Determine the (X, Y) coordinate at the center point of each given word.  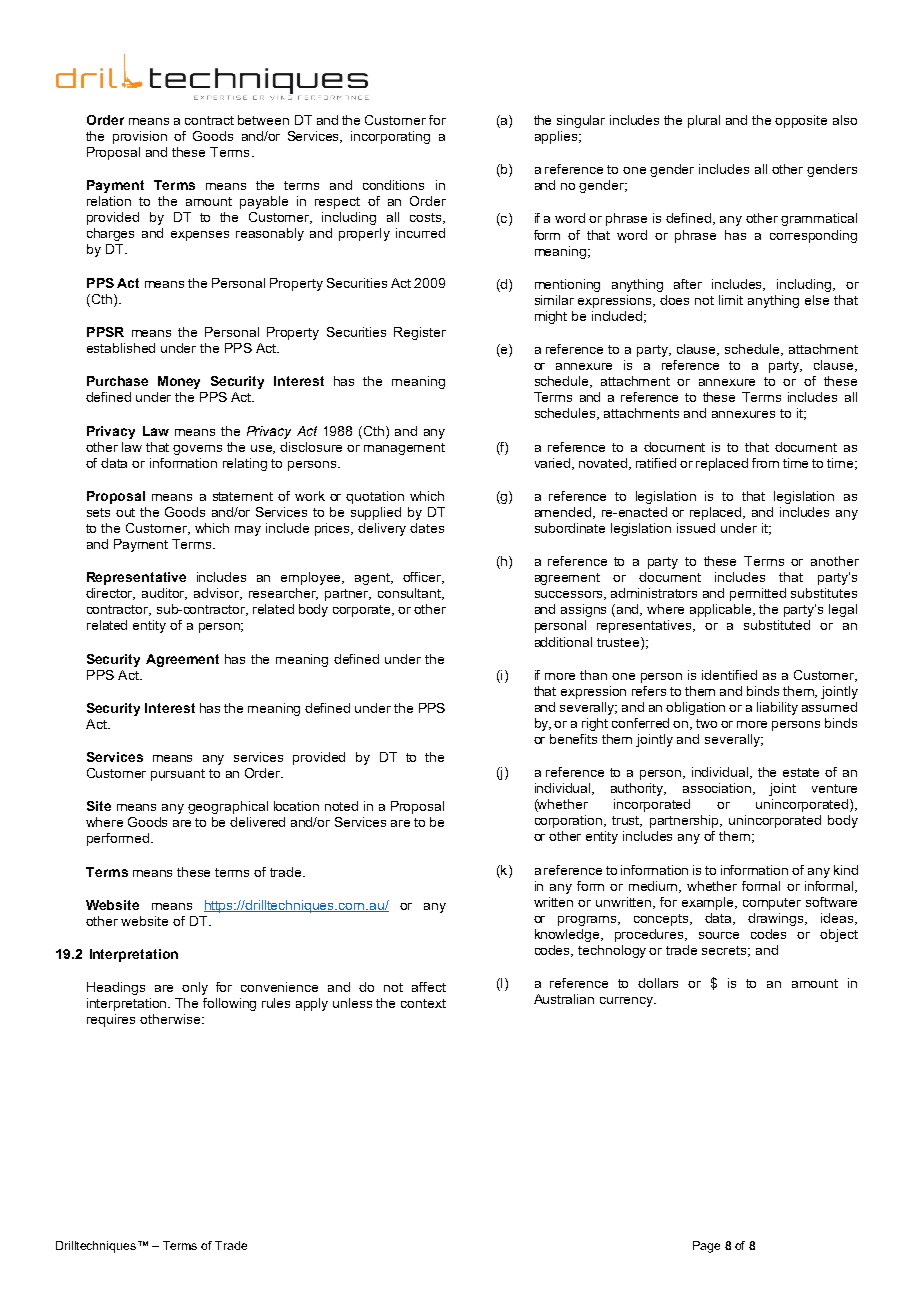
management (404, 449)
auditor (164, 594)
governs (197, 450)
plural (704, 121)
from (765, 463)
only (195, 988)
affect (429, 987)
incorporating (390, 137)
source (719, 935)
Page (706, 1247)
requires (111, 1020)
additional (563, 642)
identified (729, 675)
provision (140, 137)
